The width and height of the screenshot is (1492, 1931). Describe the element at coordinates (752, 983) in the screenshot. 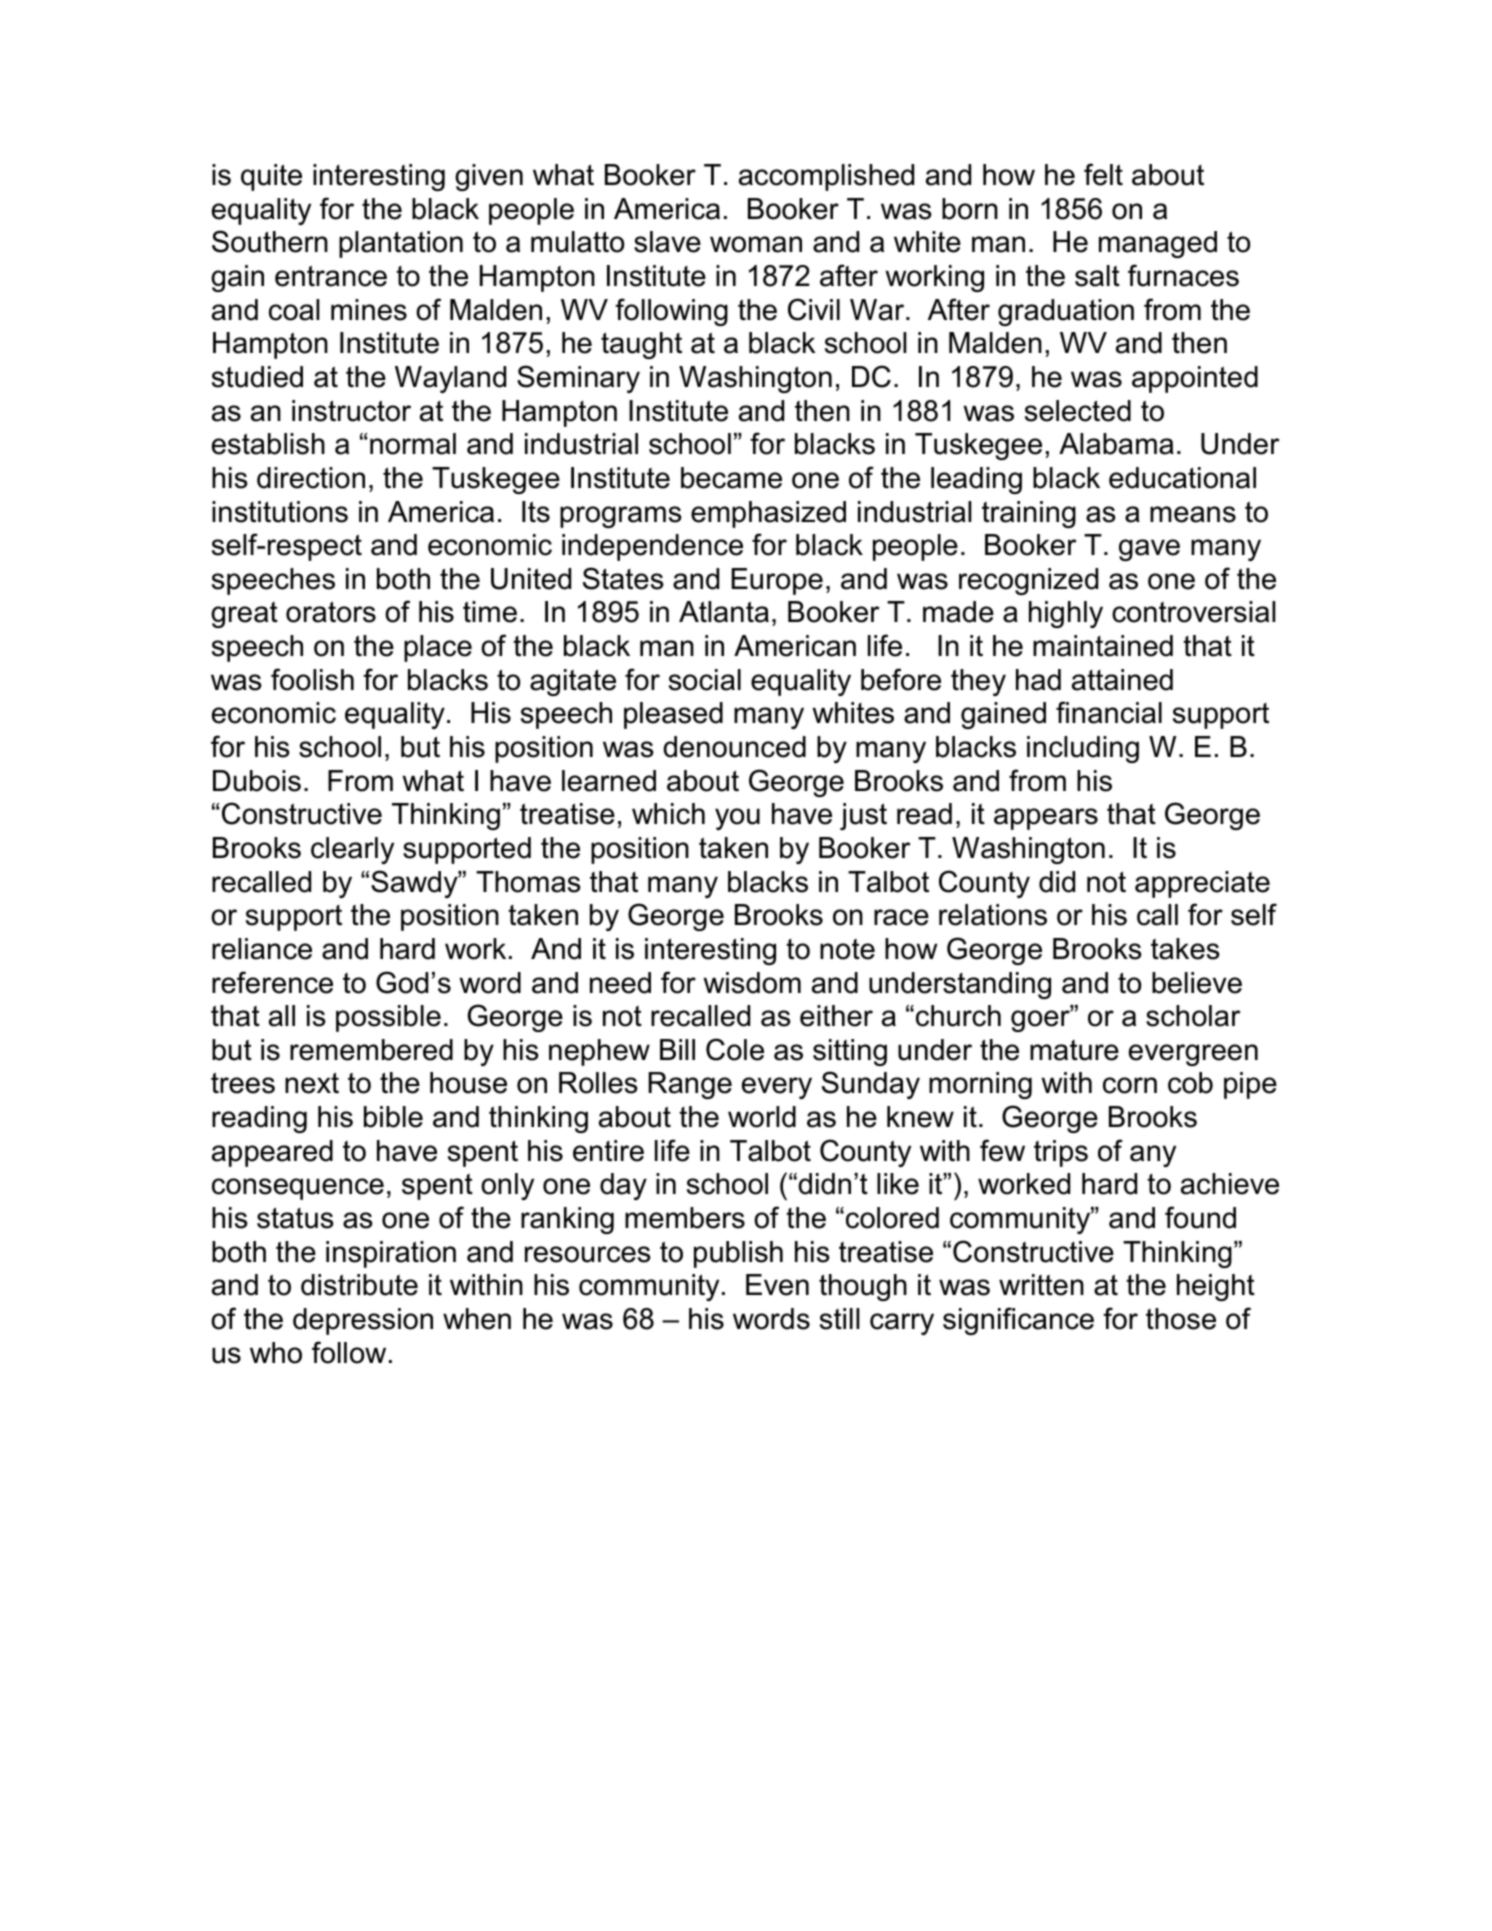

I see `wisdom` at that location.
